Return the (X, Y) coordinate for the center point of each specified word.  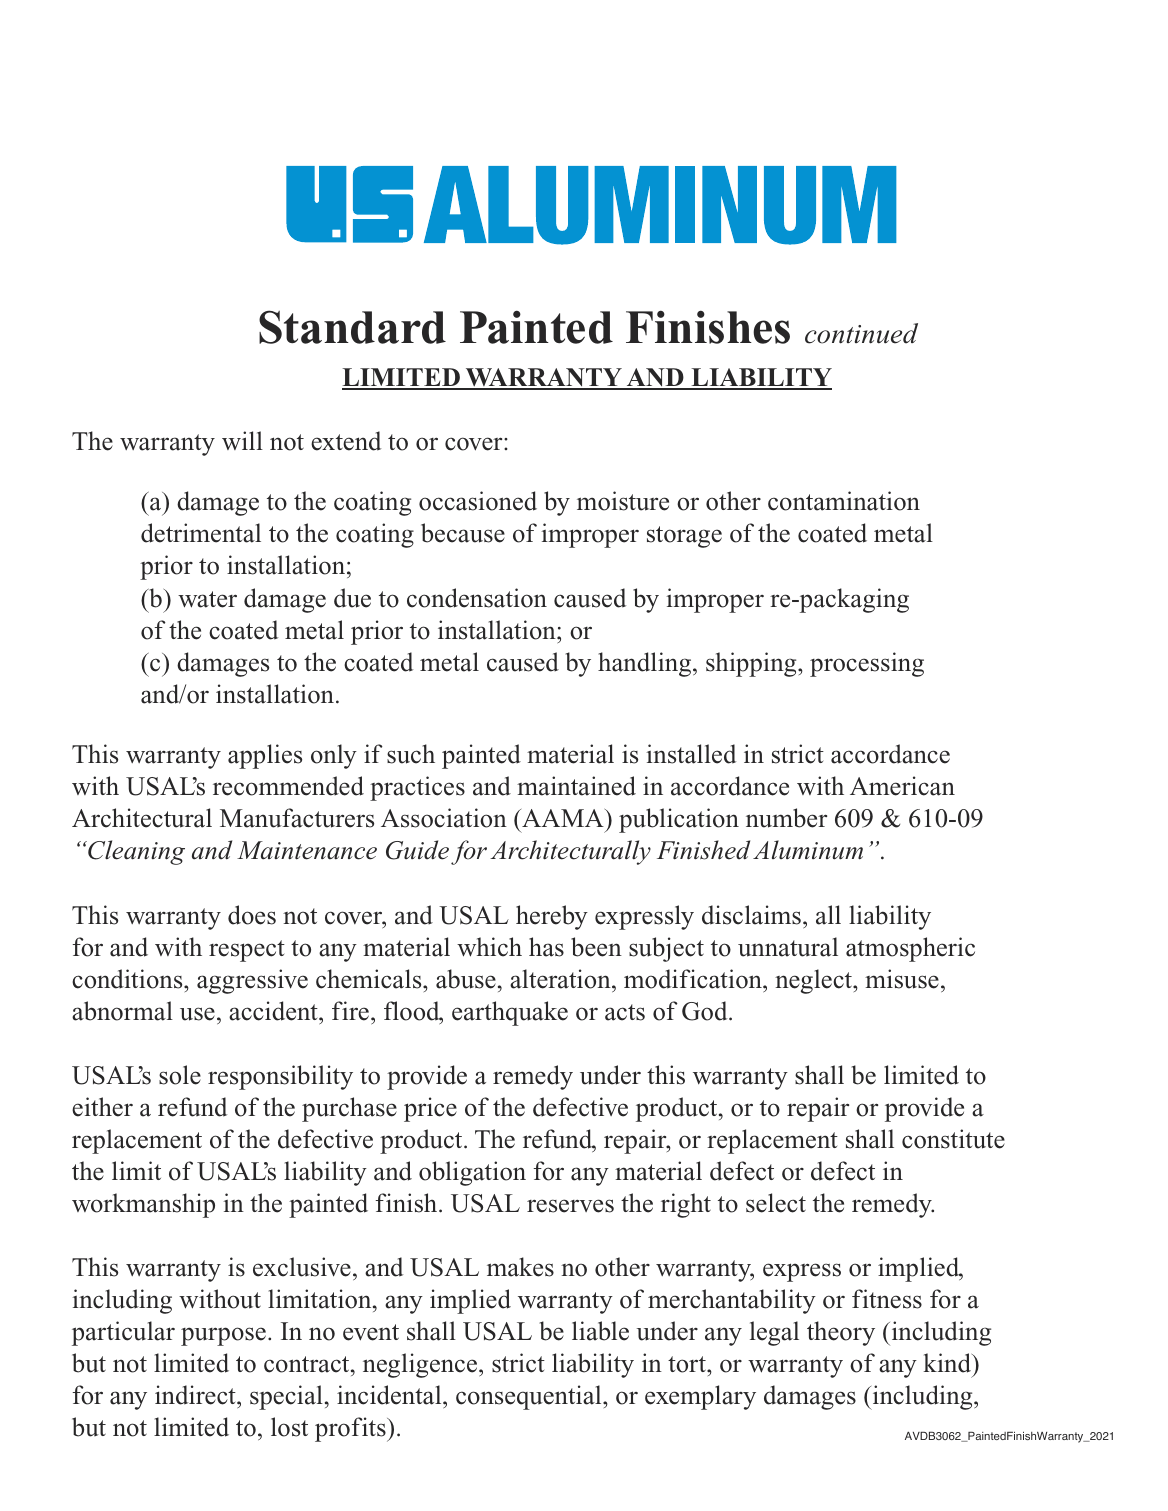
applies (265, 756)
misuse (902, 979)
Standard (352, 327)
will (242, 440)
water (207, 599)
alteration (561, 979)
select (776, 1203)
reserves (570, 1206)
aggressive (252, 981)
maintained (576, 786)
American (902, 786)
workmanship (143, 1205)
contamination (844, 501)
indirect (196, 1396)
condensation (477, 598)
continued (861, 333)
